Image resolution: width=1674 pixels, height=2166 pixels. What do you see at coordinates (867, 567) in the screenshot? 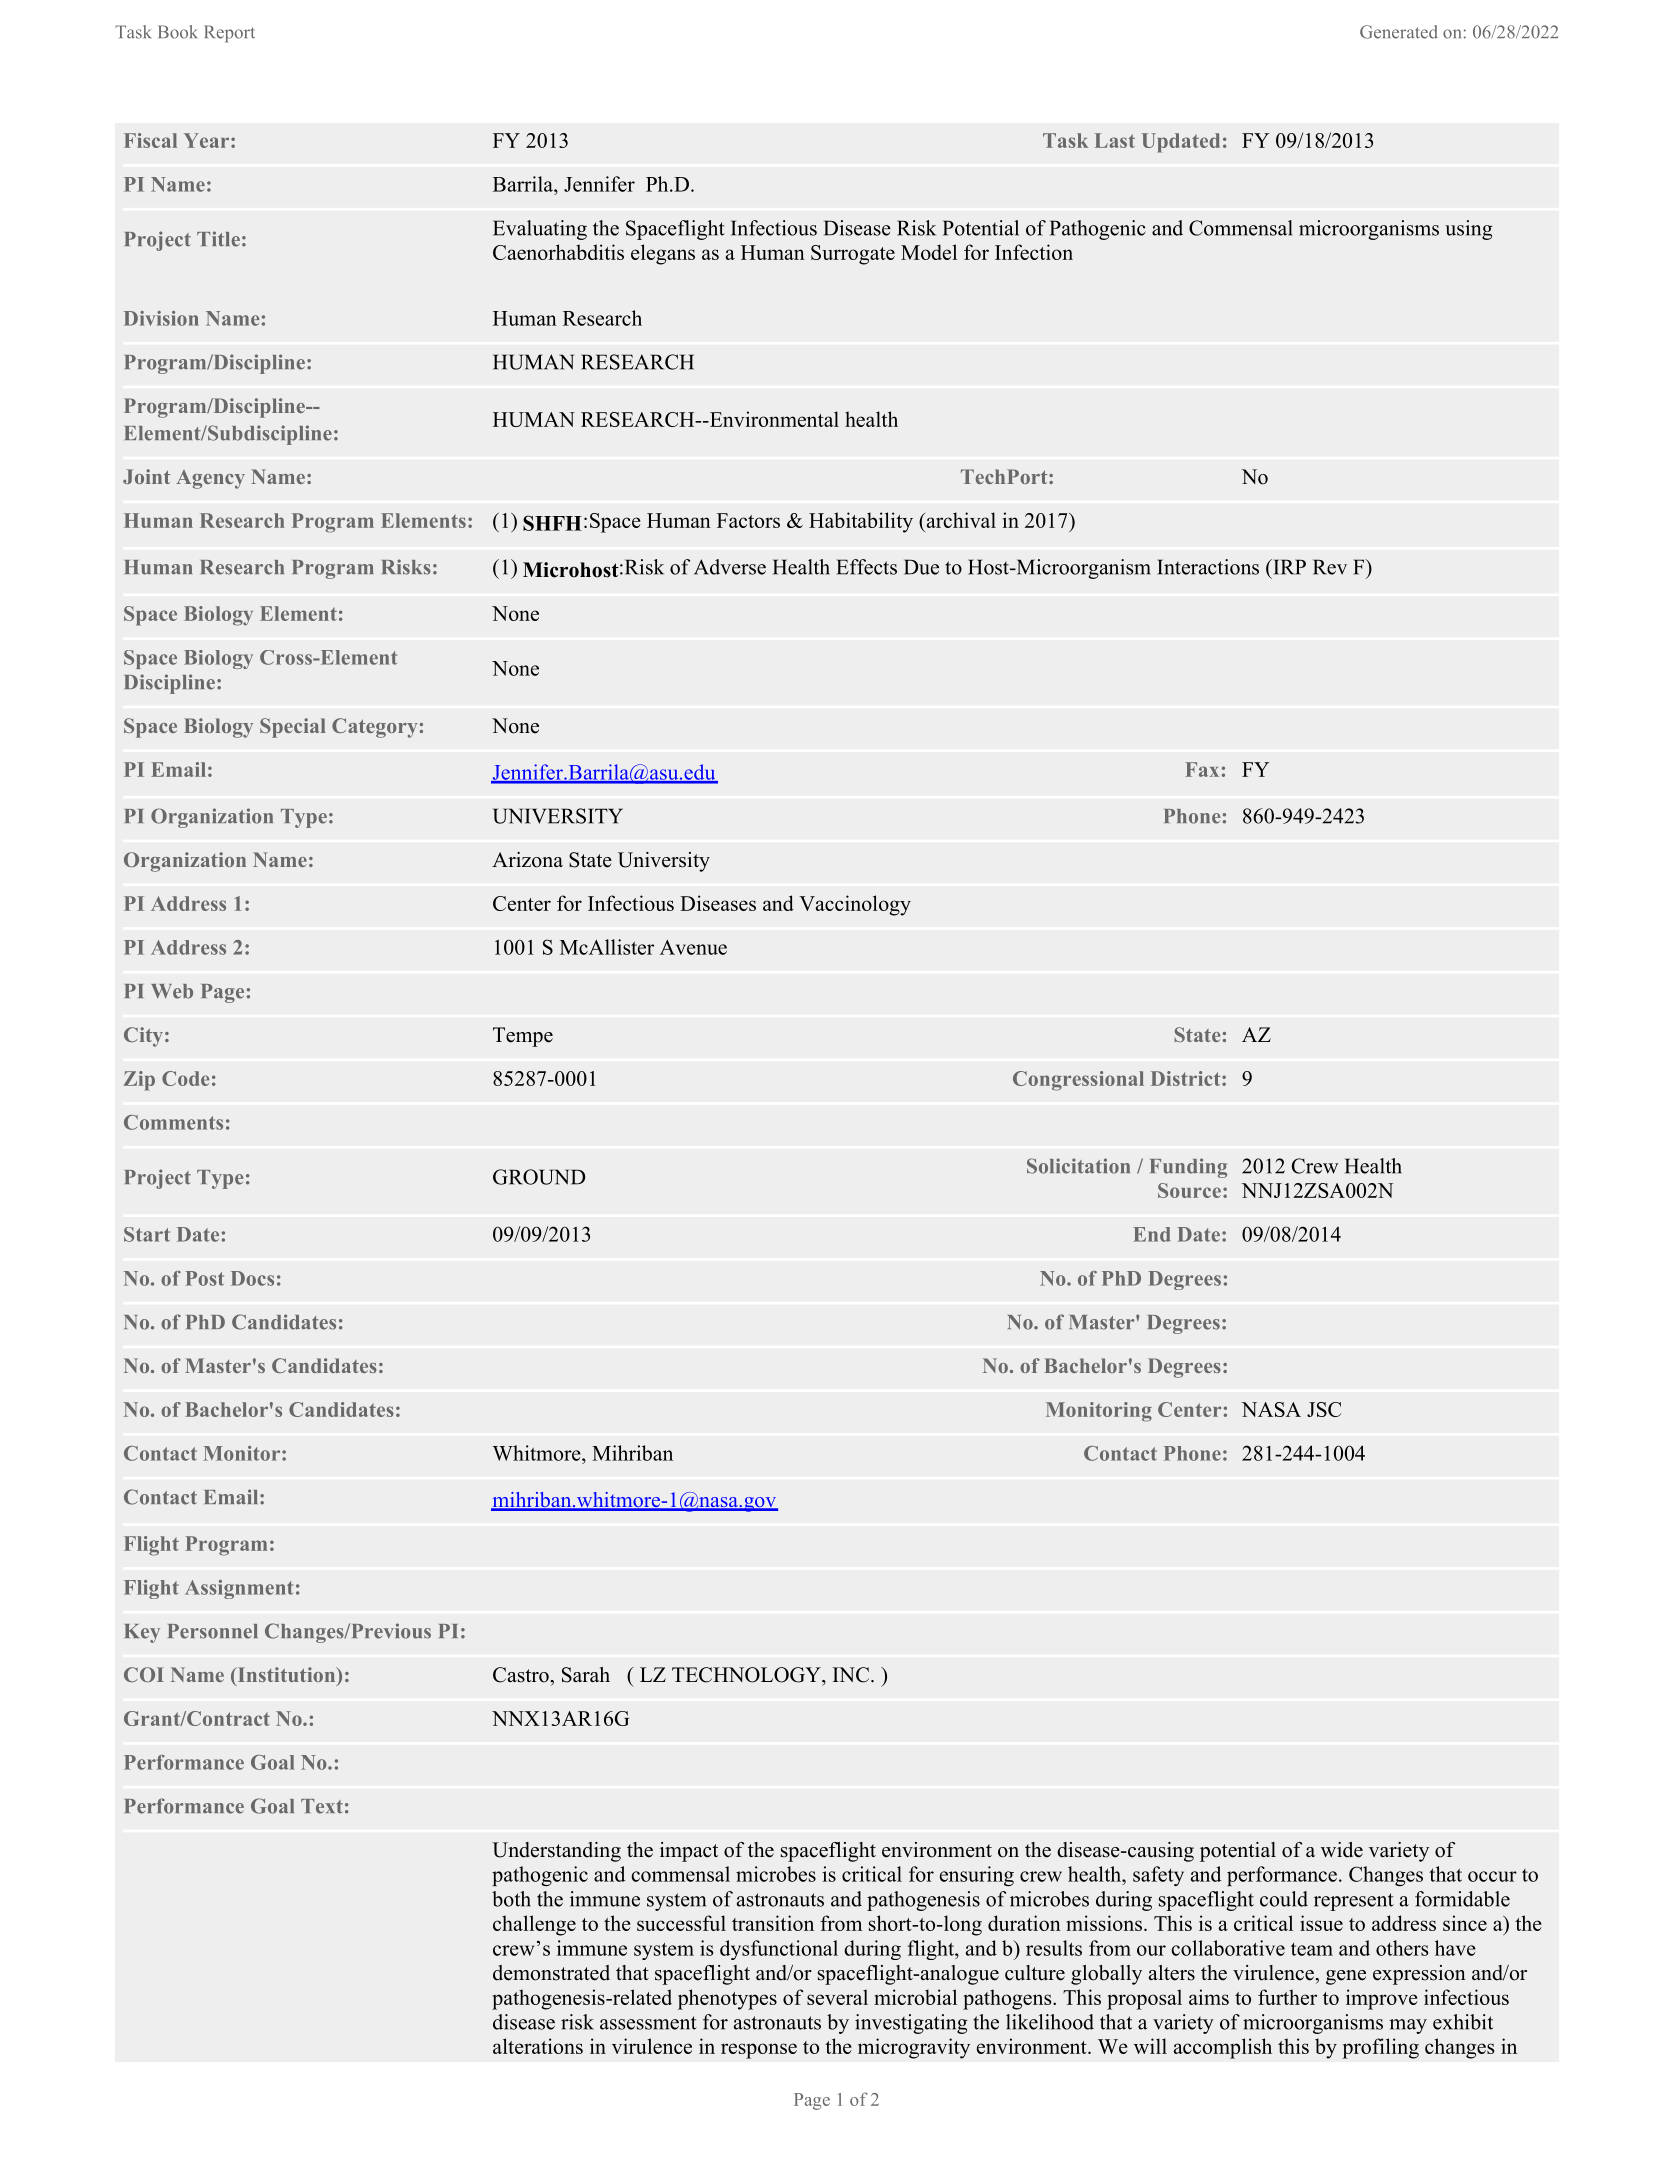
I see `Effects` at bounding box center [867, 567].
